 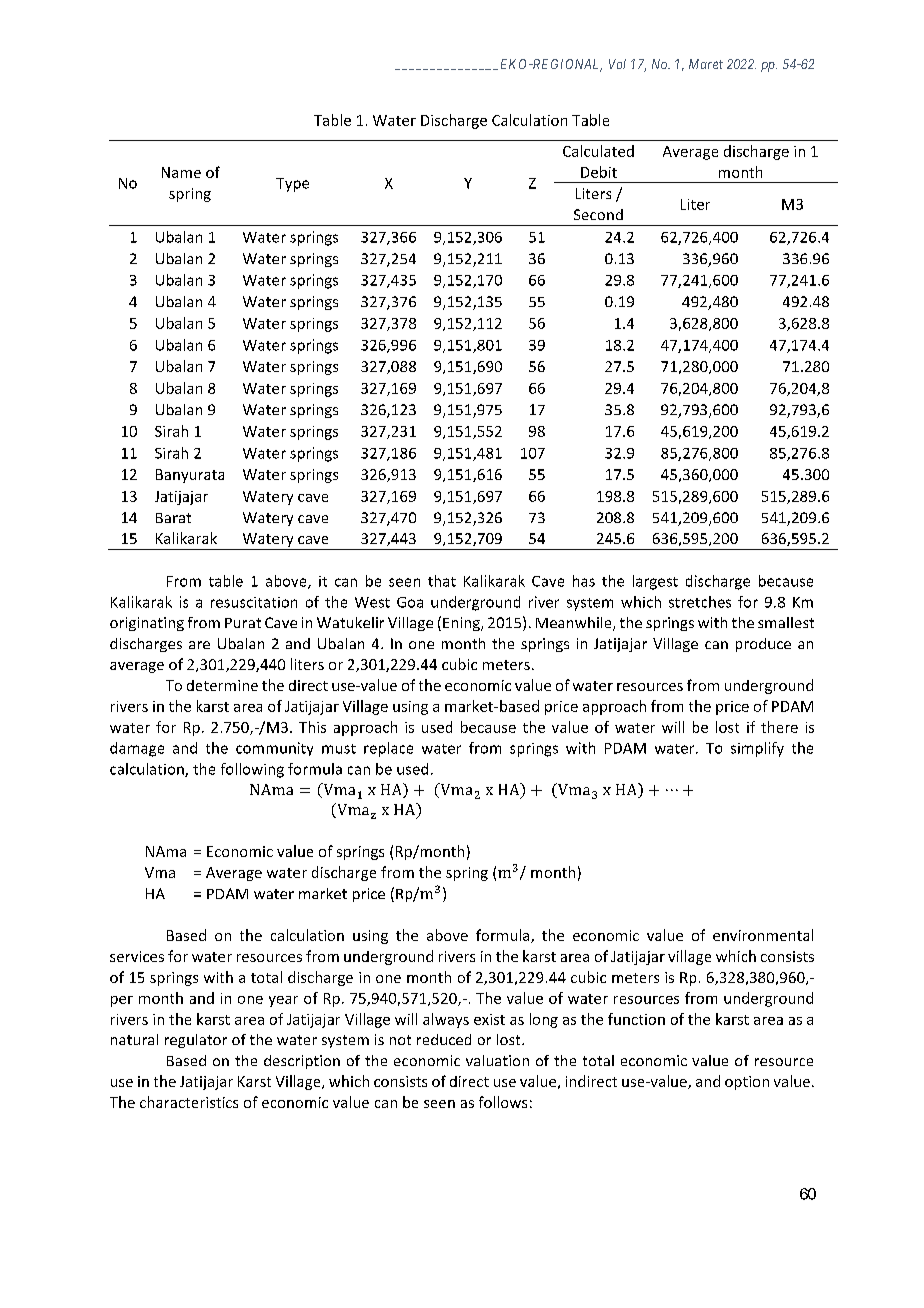 I want to click on that, so click(x=442, y=581).
